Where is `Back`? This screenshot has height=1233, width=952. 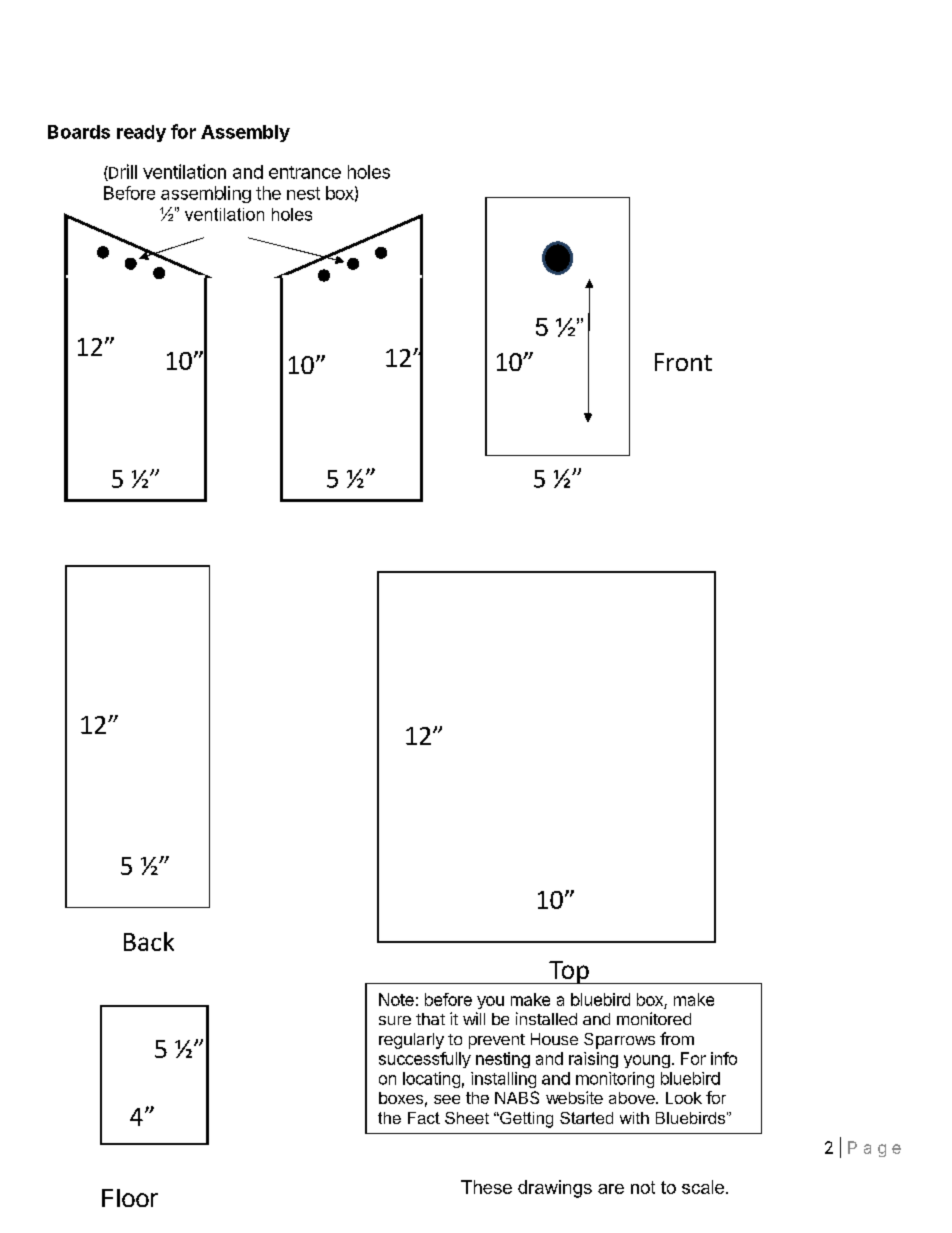 Back is located at coordinates (149, 941).
